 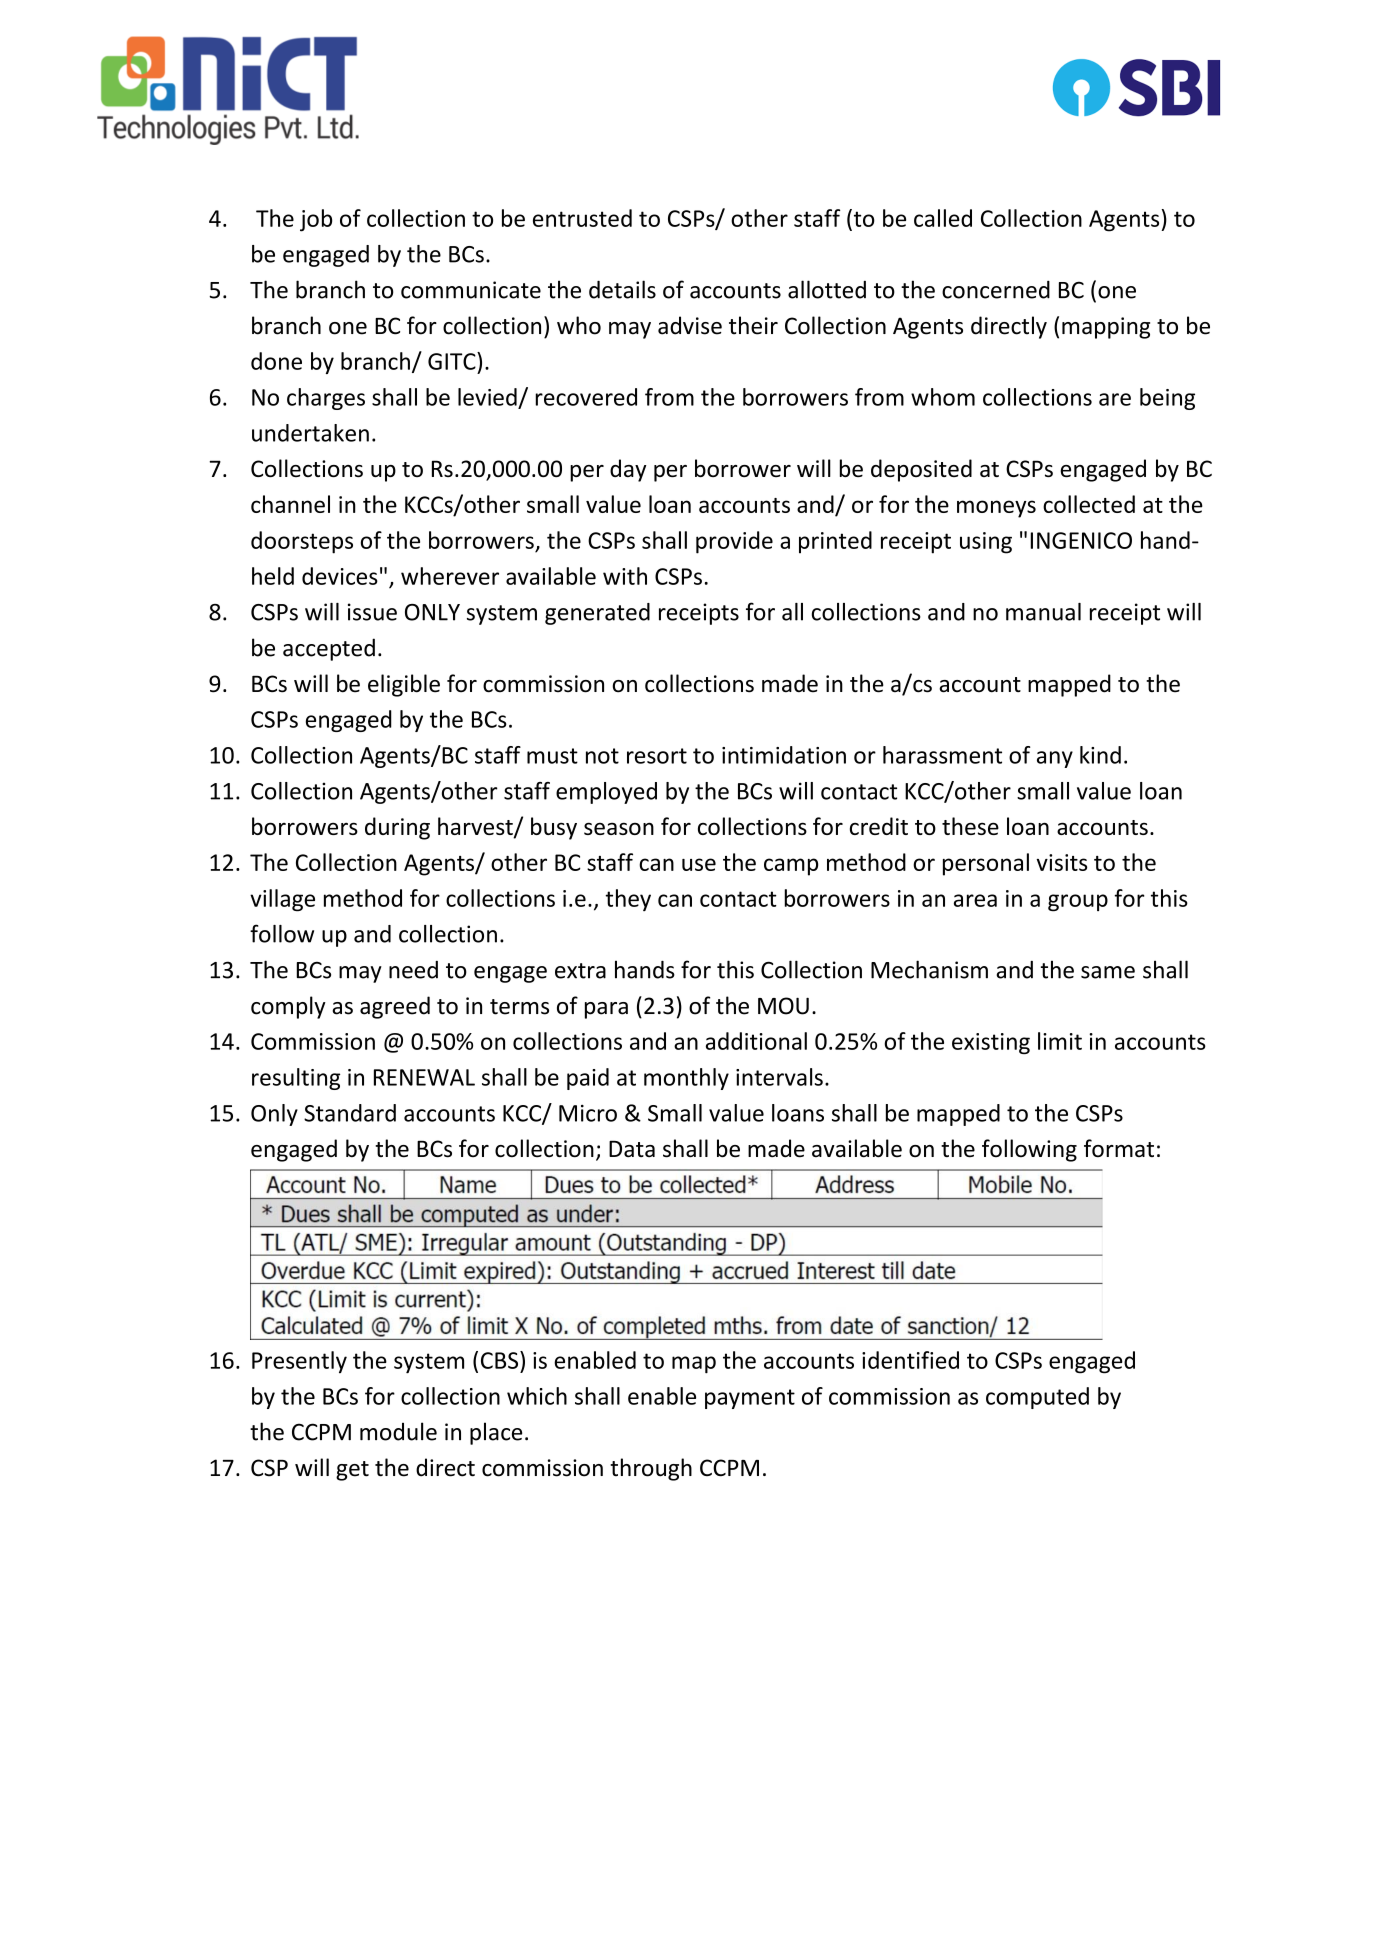 What do you see at coordinates (699, 864) in the screenshot?
I see `use` at bounding box center [699, 864].
